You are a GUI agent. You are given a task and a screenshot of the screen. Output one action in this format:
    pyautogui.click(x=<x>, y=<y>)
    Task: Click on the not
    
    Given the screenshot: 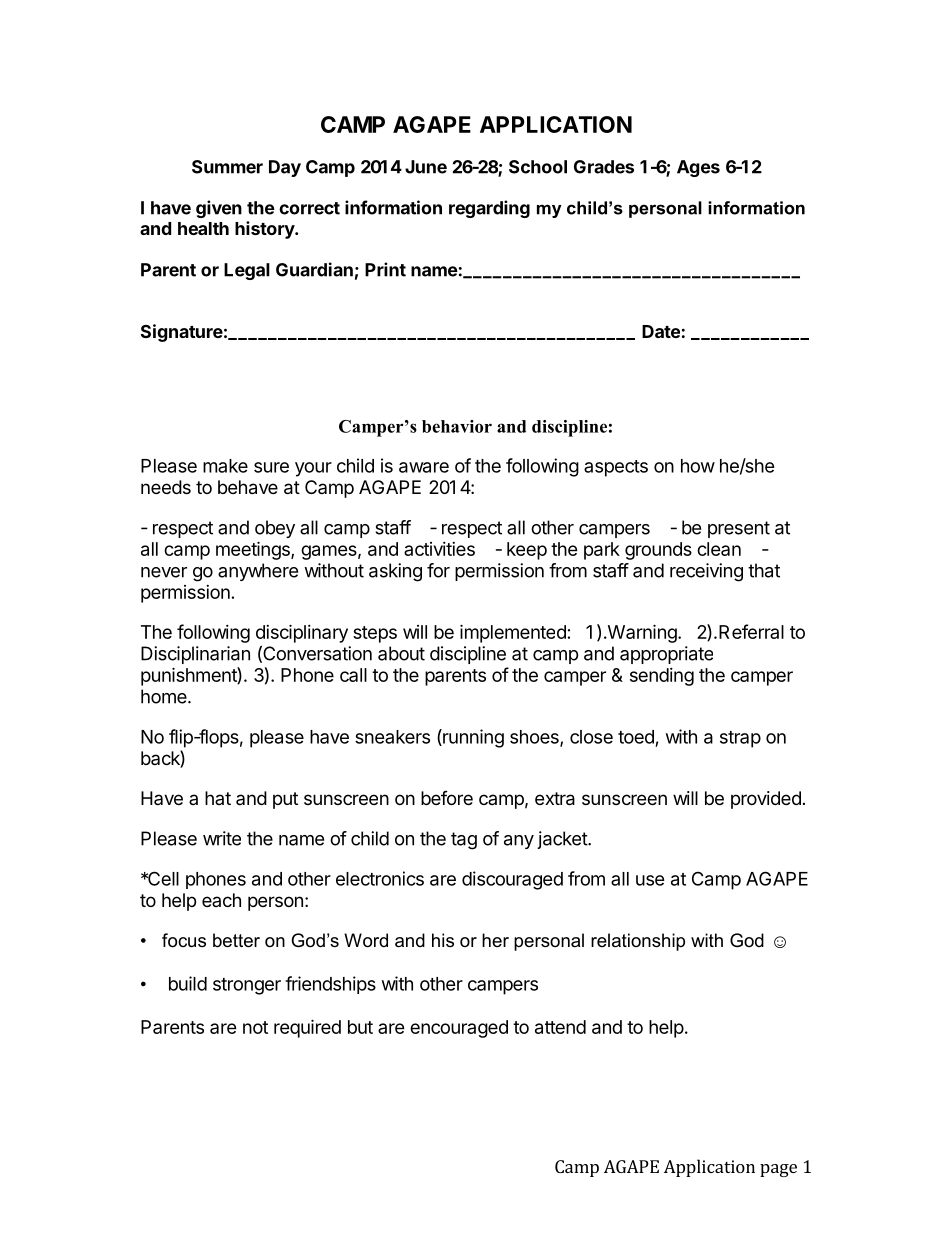 What is the action you would take?
    pyautogui.click(x=255, y=1027)
